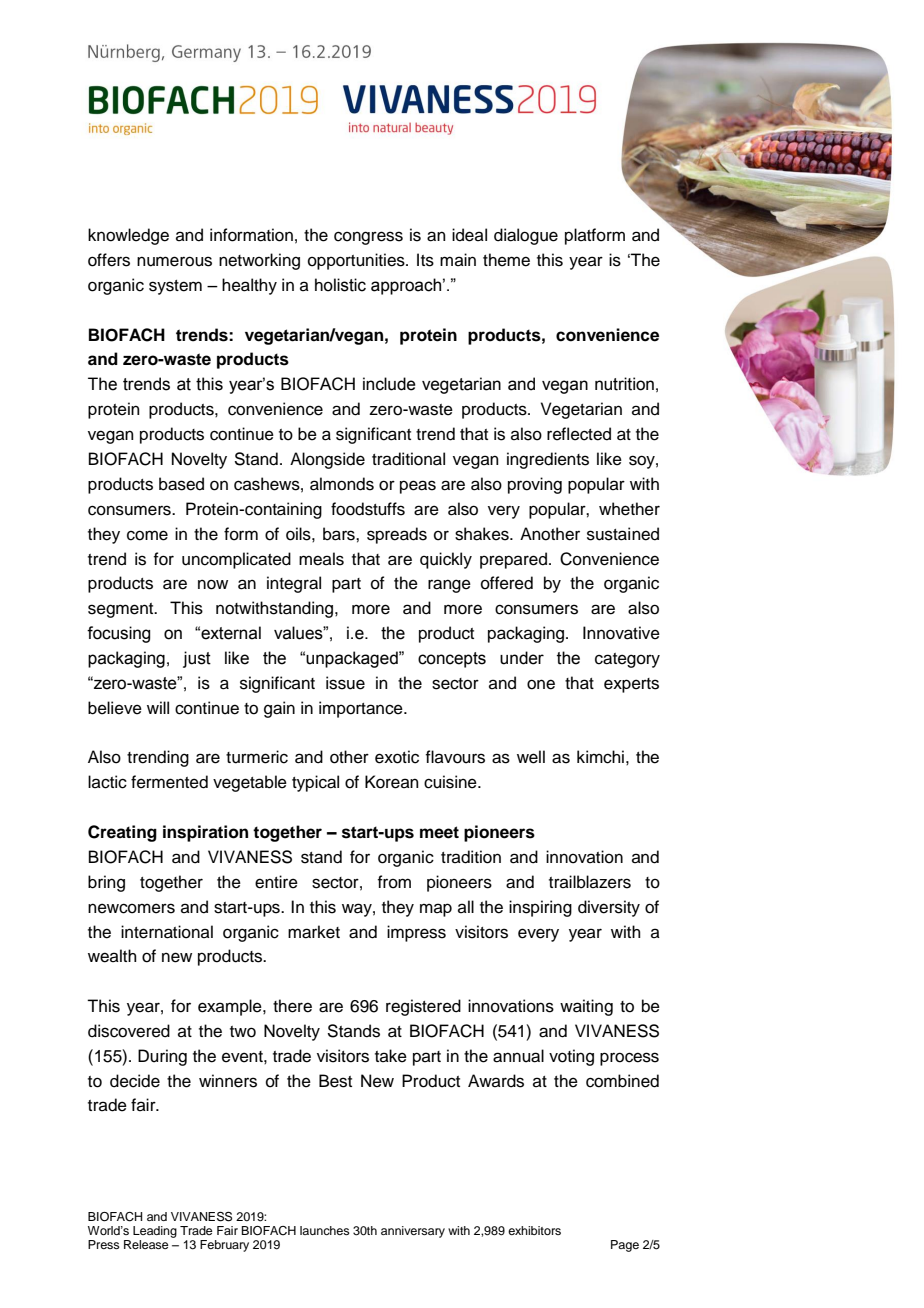  I want to click on exhibitors, so click(534, 1230).
